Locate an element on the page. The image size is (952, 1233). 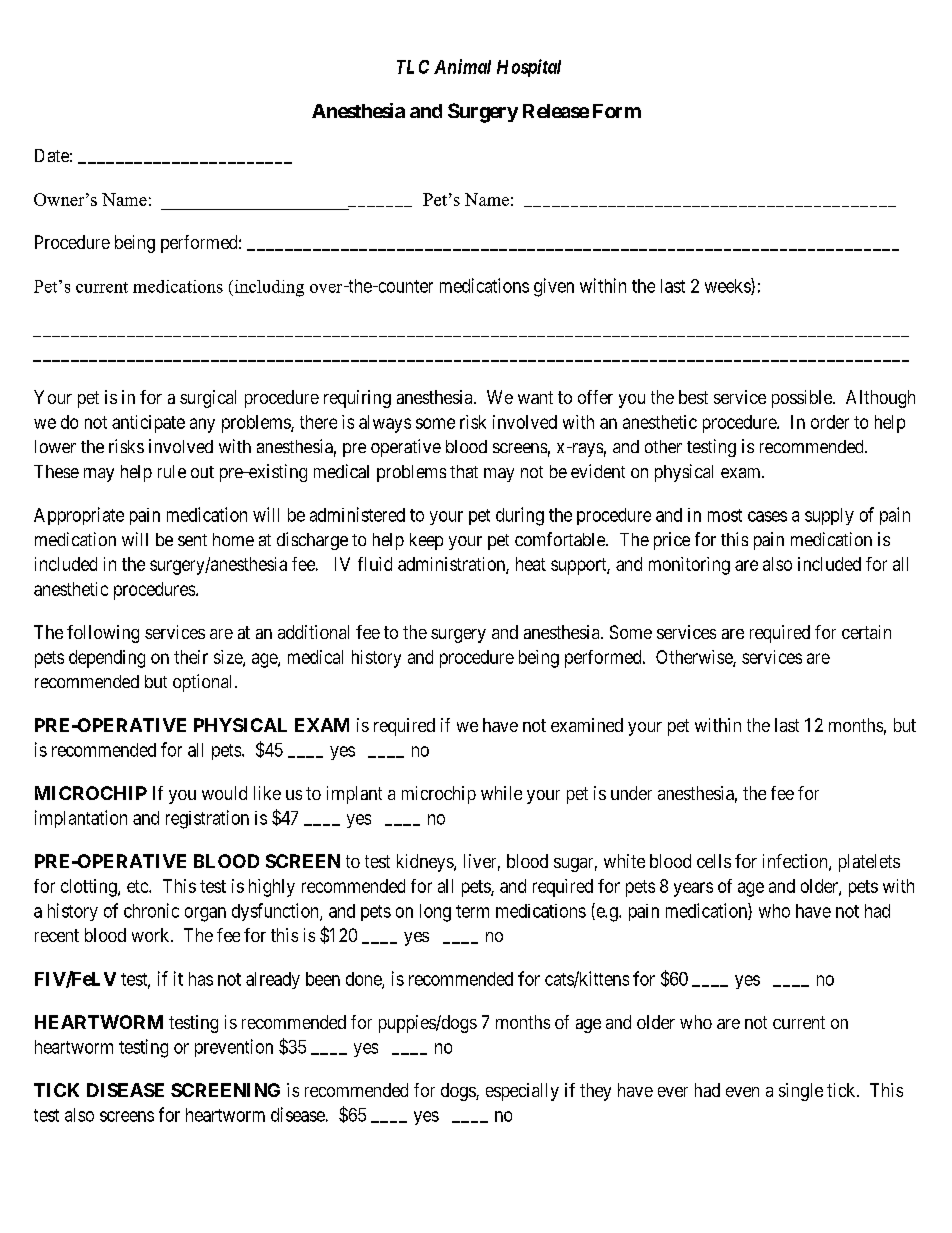
has is located at coordinates (201, 979).
